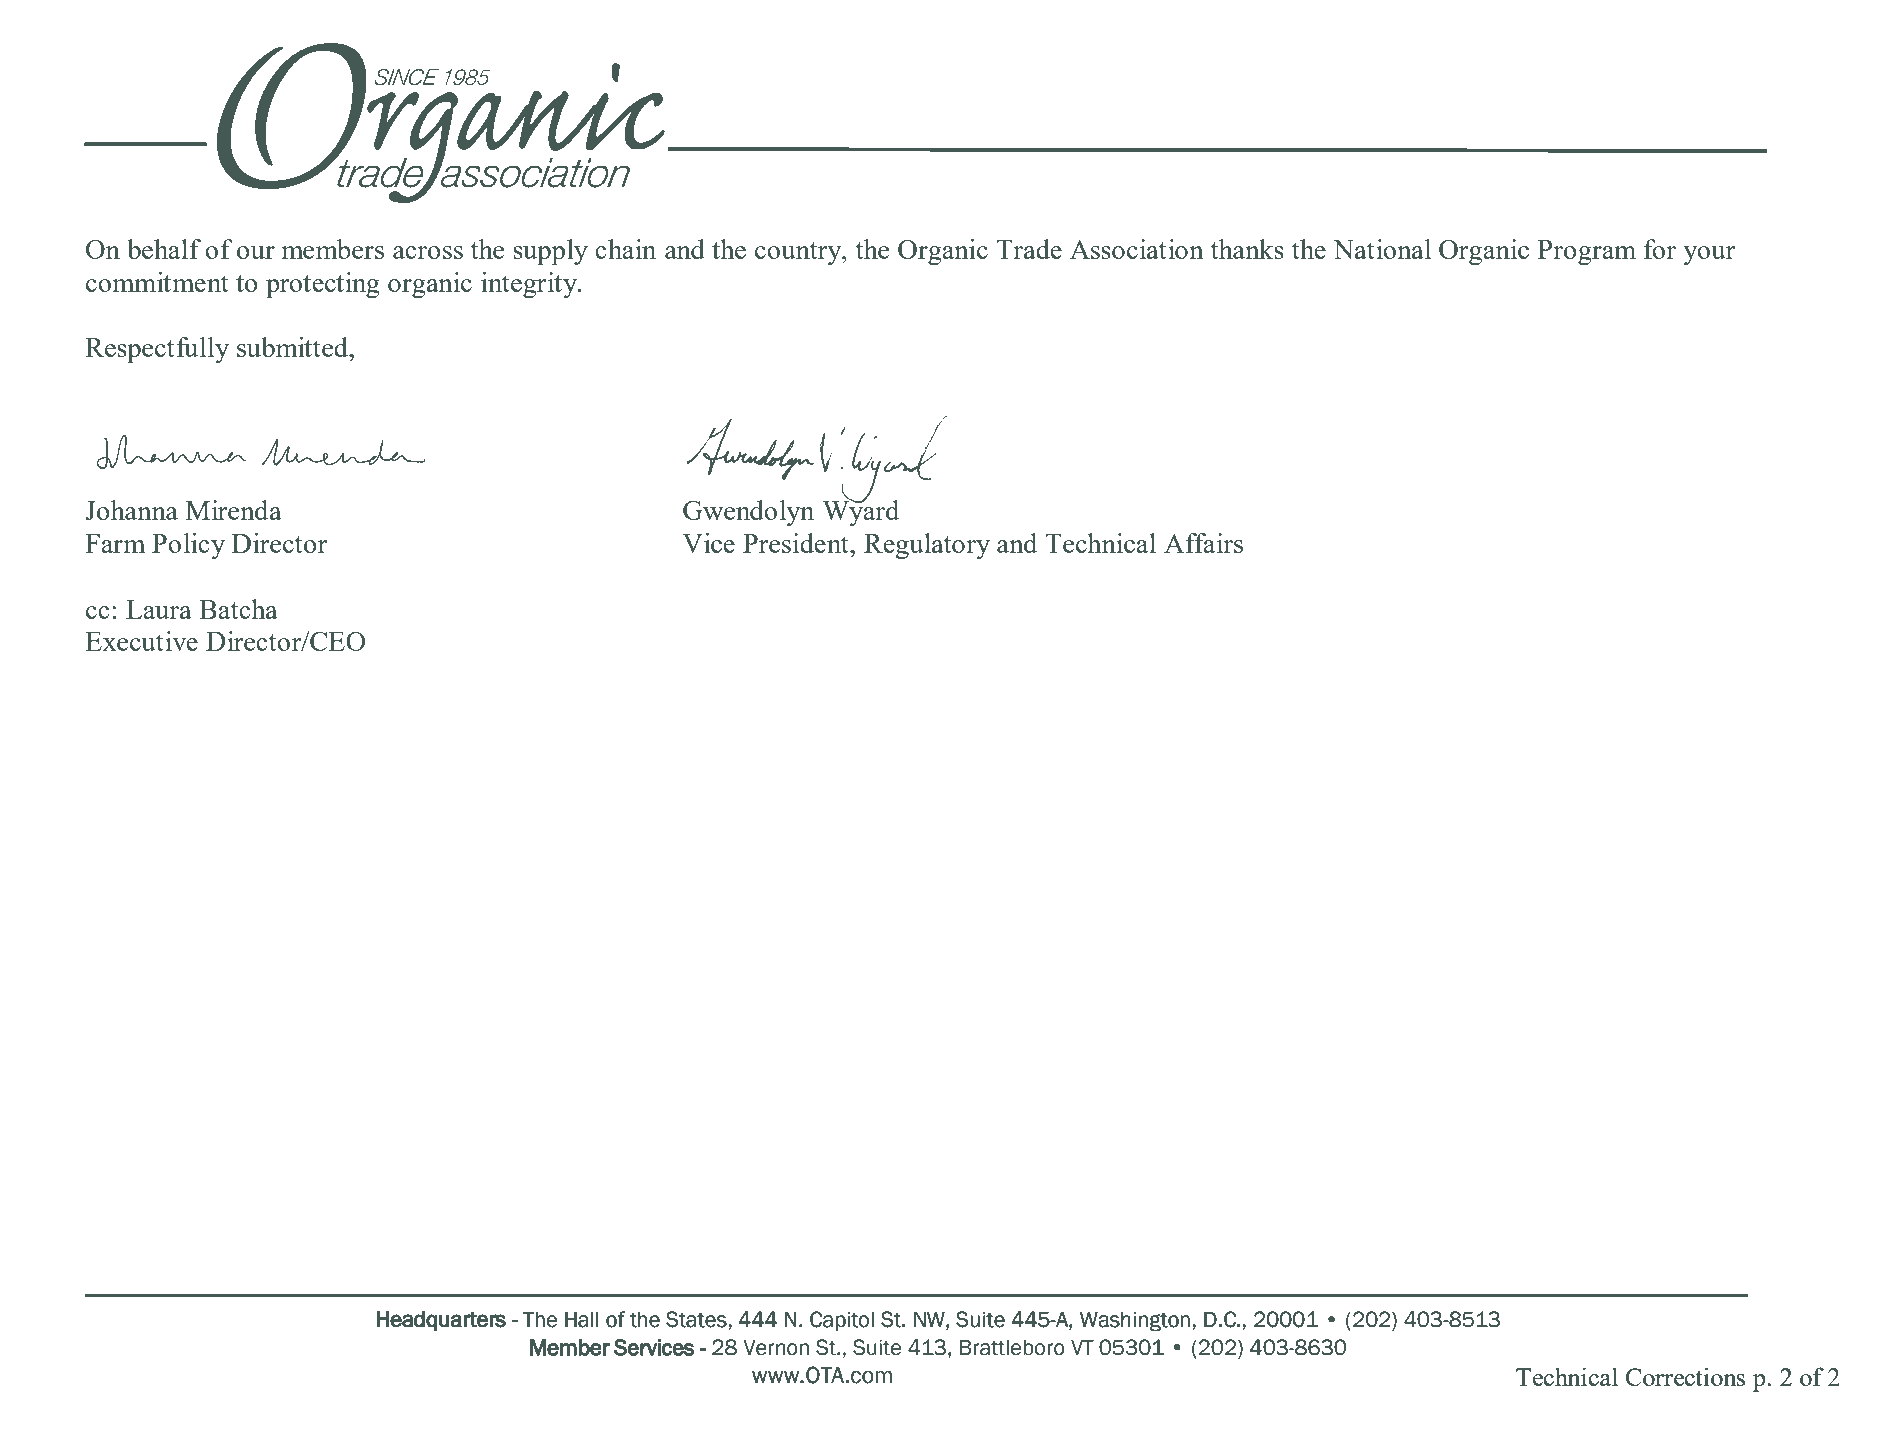 This screenshot has width=1877, height=1450. Describe the element at coordinates (141, 641) in the screenshot. I see `Executive` at that location.
